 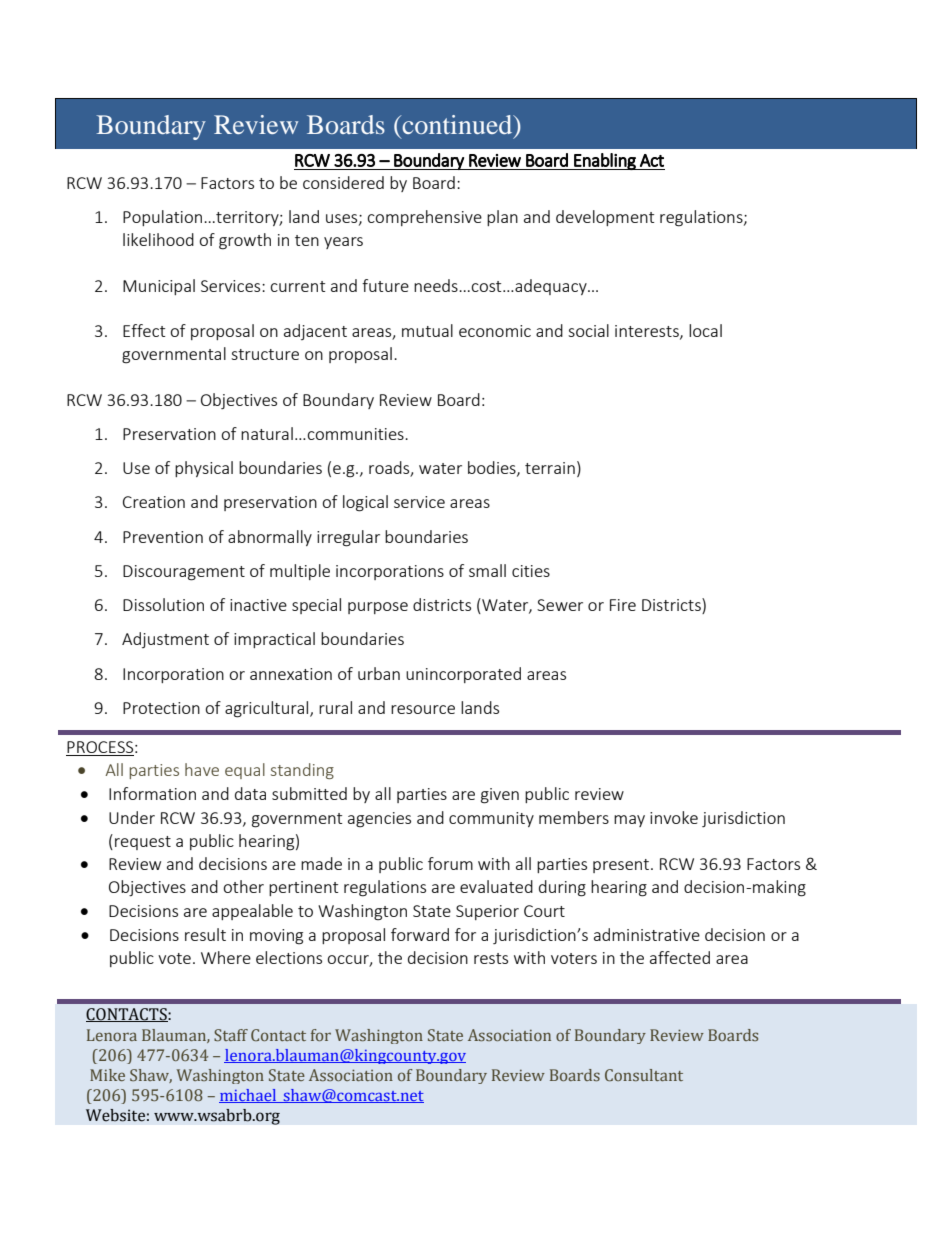 What do you see at coordinates (457, 124) in the screenshot?
I see `continued` at bounding box center [457, 124].
